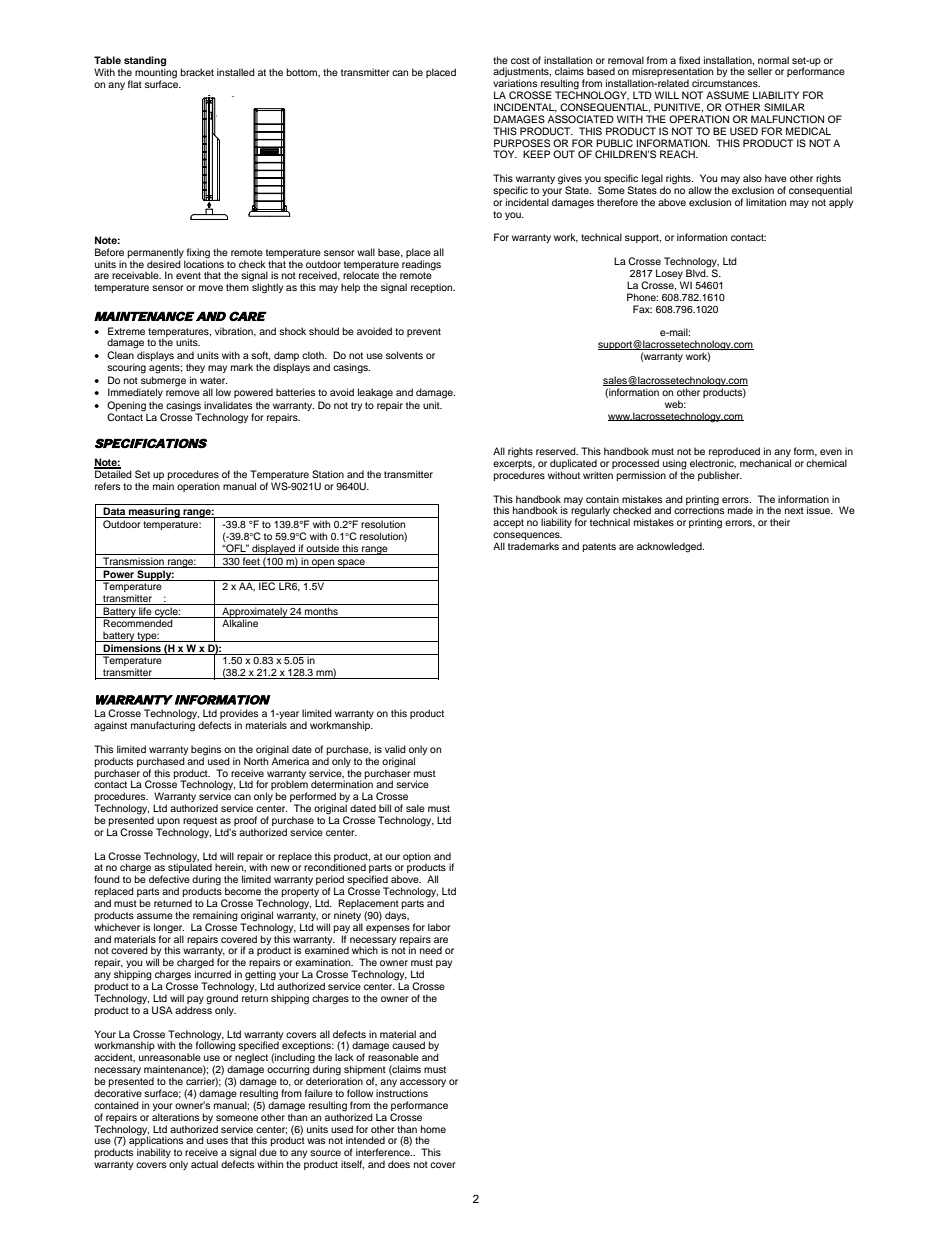 The image size is (952, 1233). What do you see at coordinates (515, 83) in the document?
I see `variations` at bounding box center [515, 83].
